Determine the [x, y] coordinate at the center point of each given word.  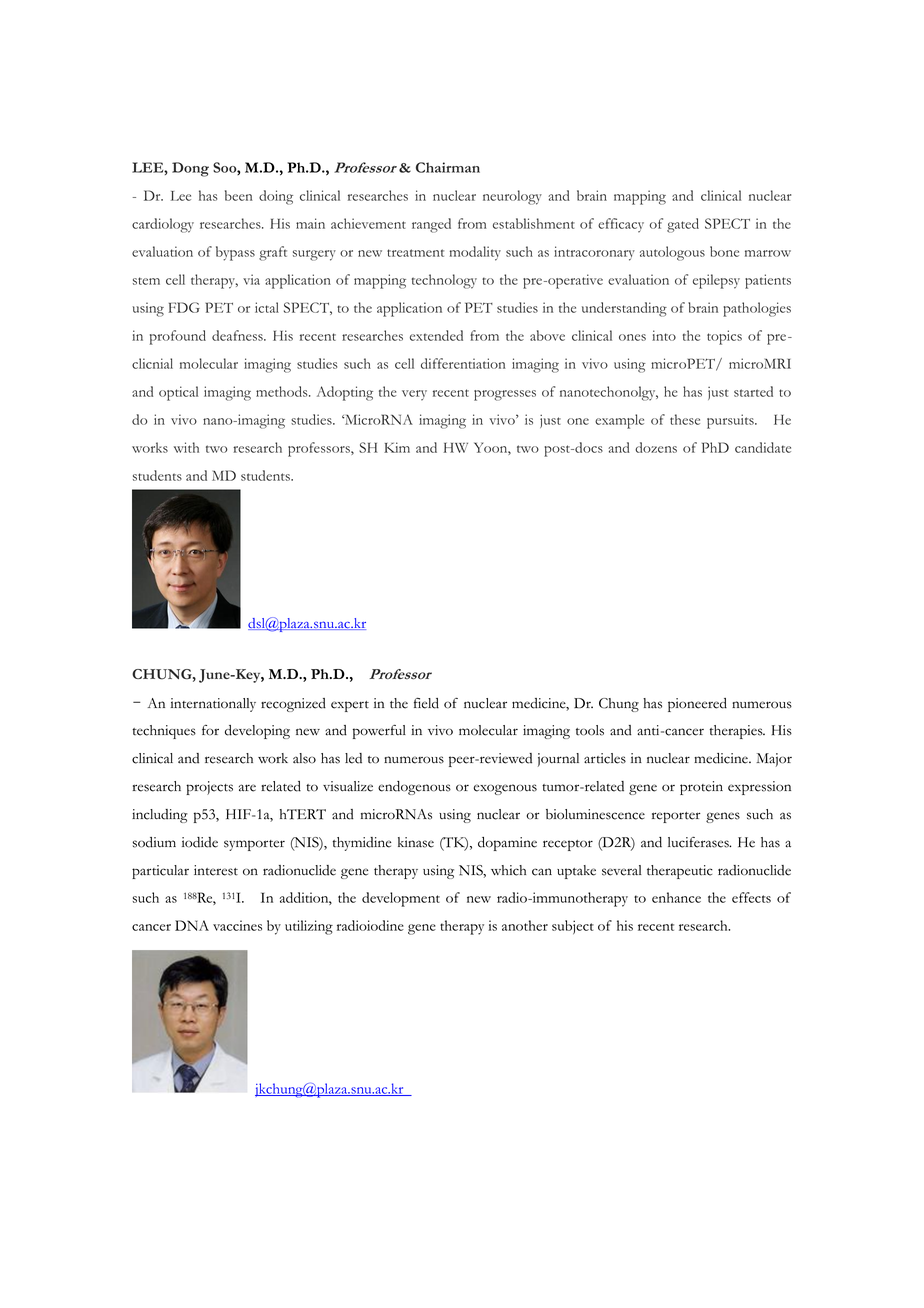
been [239, 195]
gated [683, 225]
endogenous [414, 788]
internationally [213, 705]
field [426, 703]
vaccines [237, 925]
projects [209, 788]
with [186, 447]
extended [436, 335]
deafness [238, 335]
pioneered [697, 705]
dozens [656, 447]
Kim [397, 447]
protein [701, 788]
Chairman [448, 167]
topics [724, 337]
